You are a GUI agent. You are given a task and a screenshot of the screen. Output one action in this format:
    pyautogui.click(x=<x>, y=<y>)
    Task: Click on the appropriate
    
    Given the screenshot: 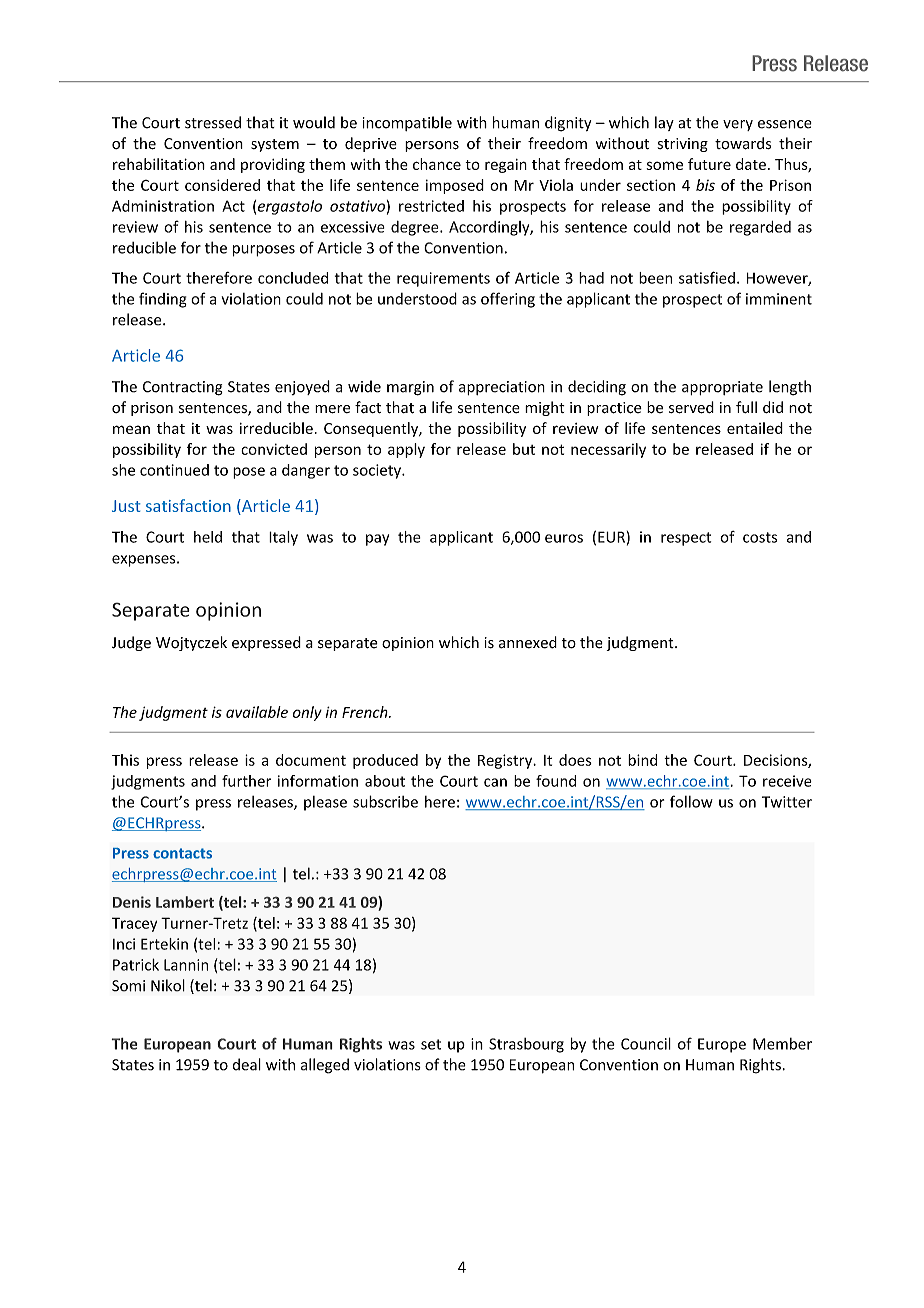 What is the action you would take?
    pyautogui.click(x=722, y=388)
